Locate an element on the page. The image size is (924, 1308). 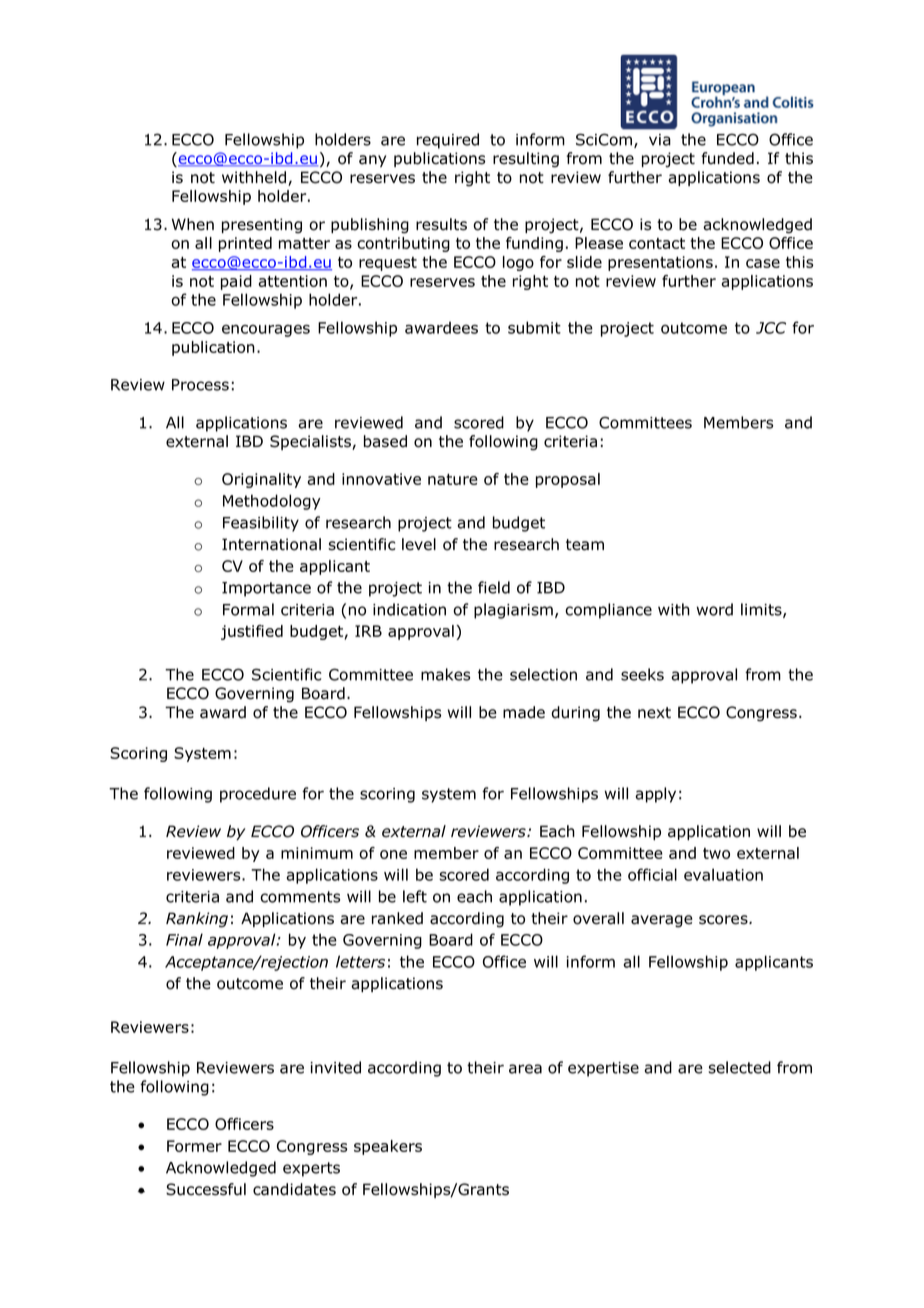
funded is located at coordinates (727, 158).
